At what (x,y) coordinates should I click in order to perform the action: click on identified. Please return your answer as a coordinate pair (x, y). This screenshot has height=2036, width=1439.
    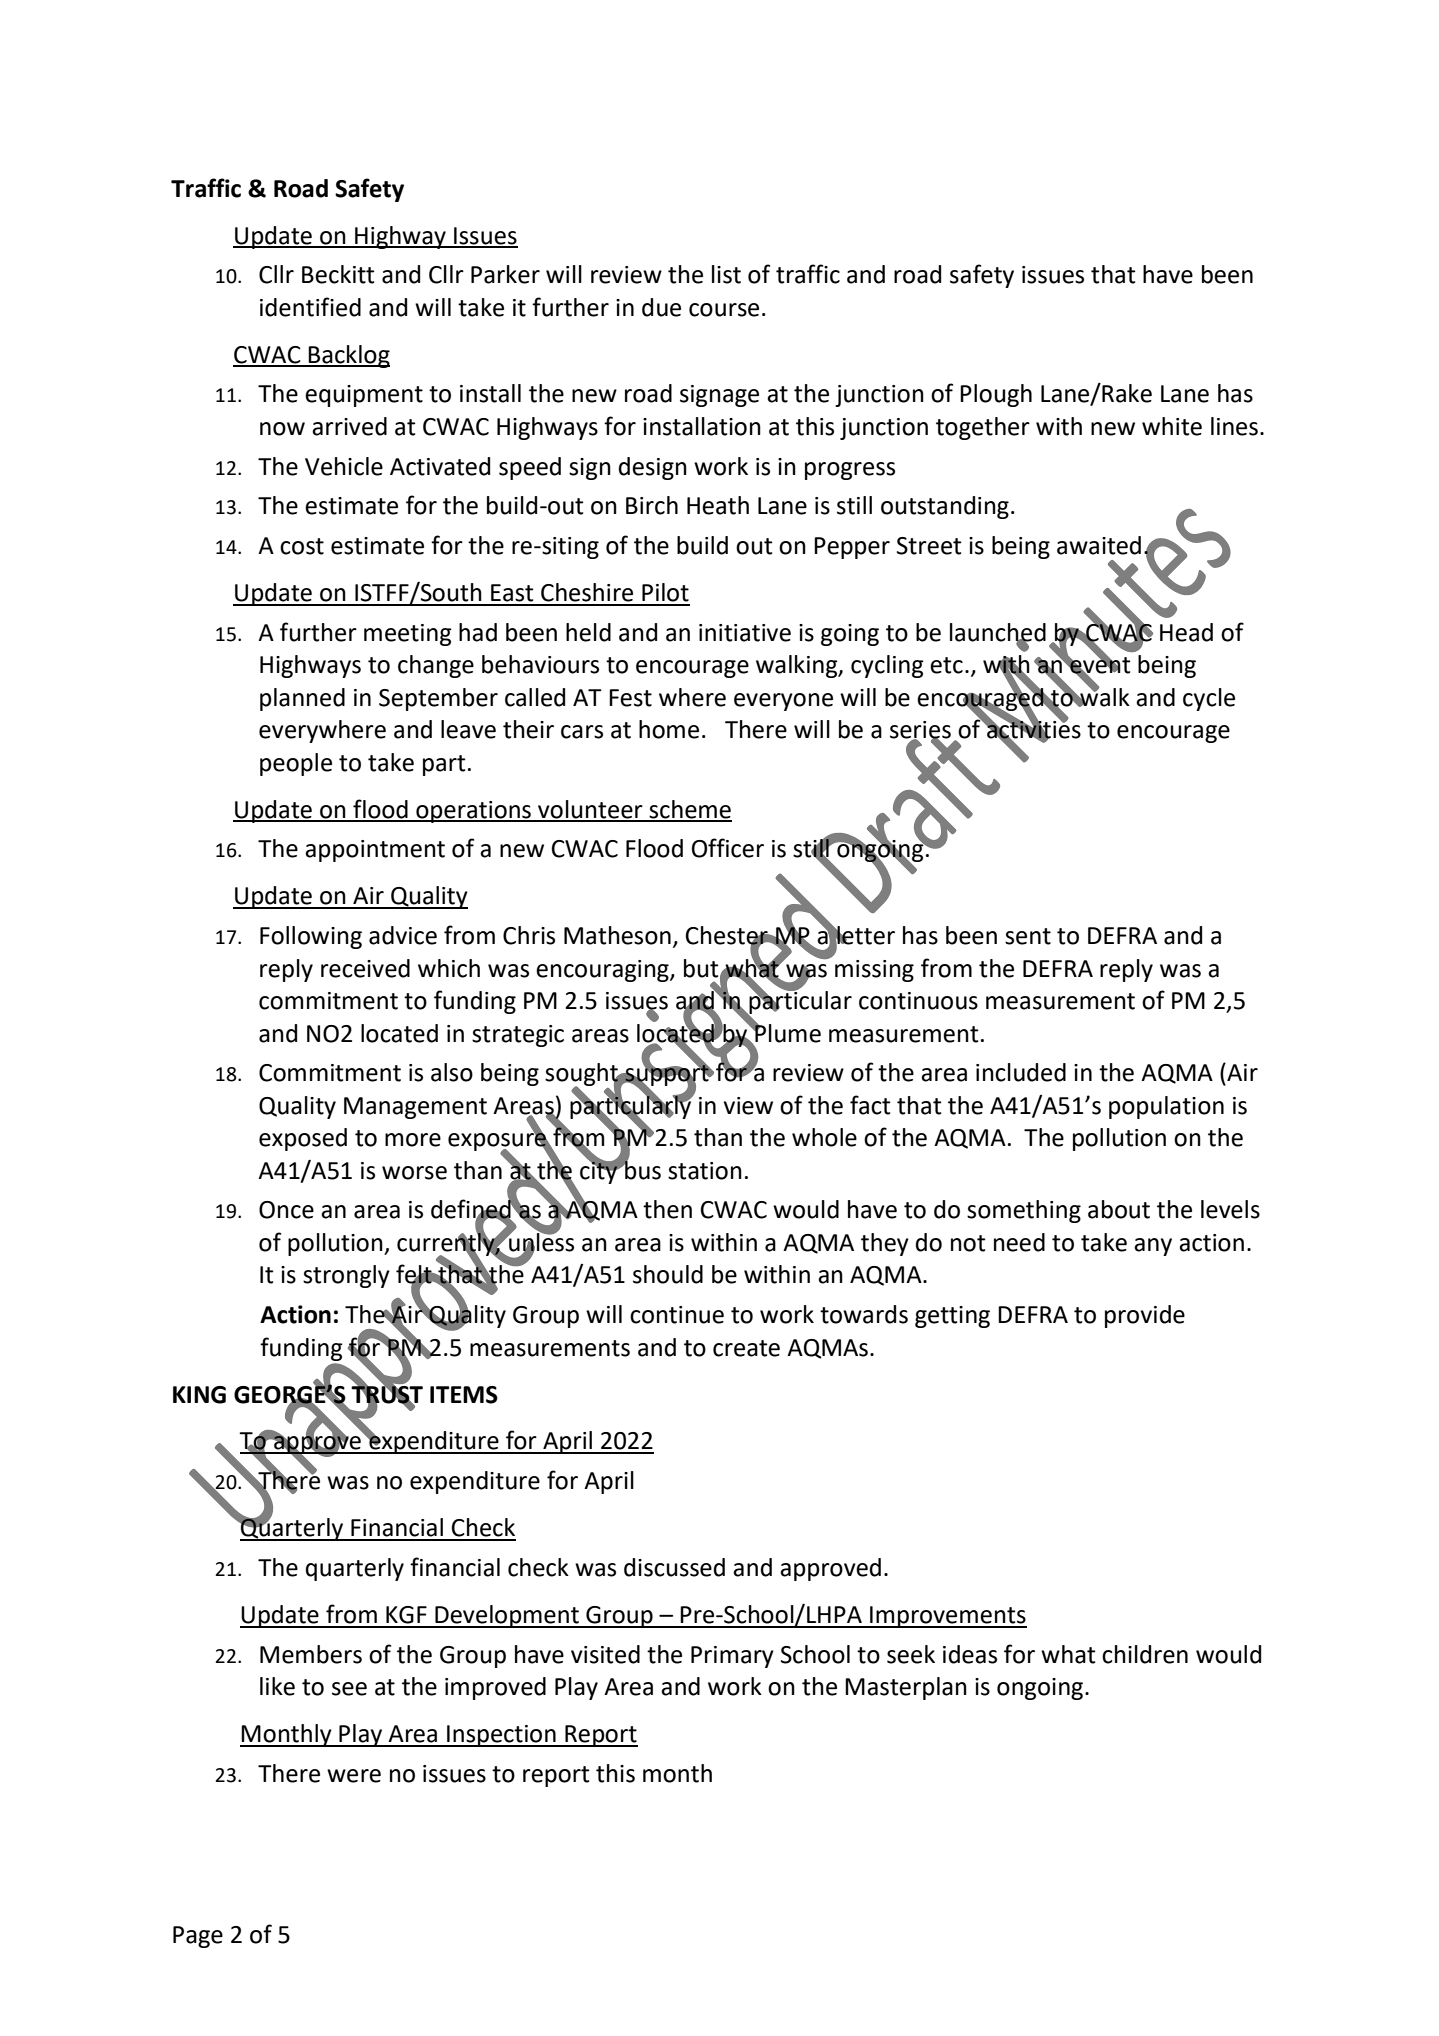
    Looking at the image, I should click on (310, 307).
